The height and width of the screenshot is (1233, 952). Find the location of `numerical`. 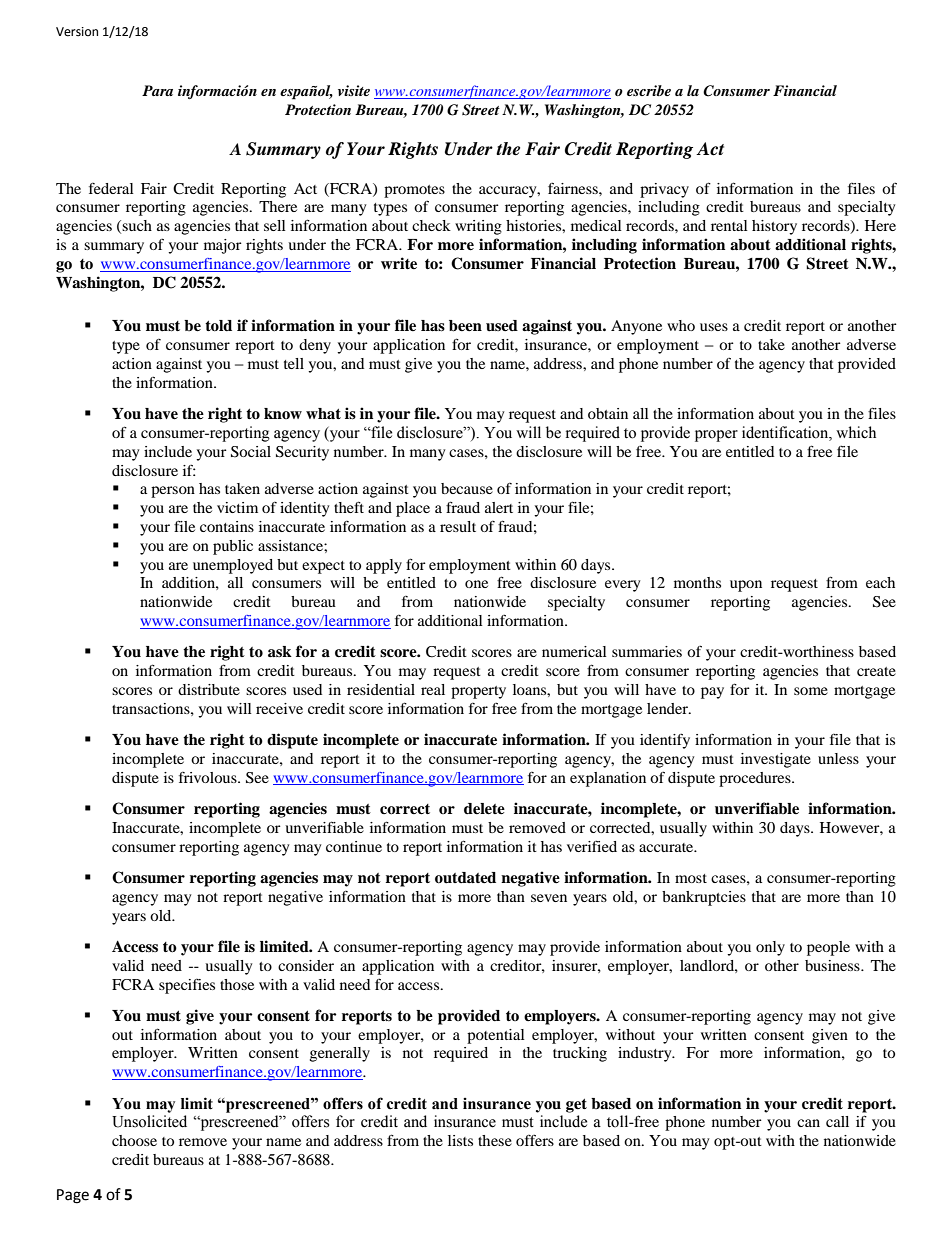

numerical is located at coordinates (574, 651).
